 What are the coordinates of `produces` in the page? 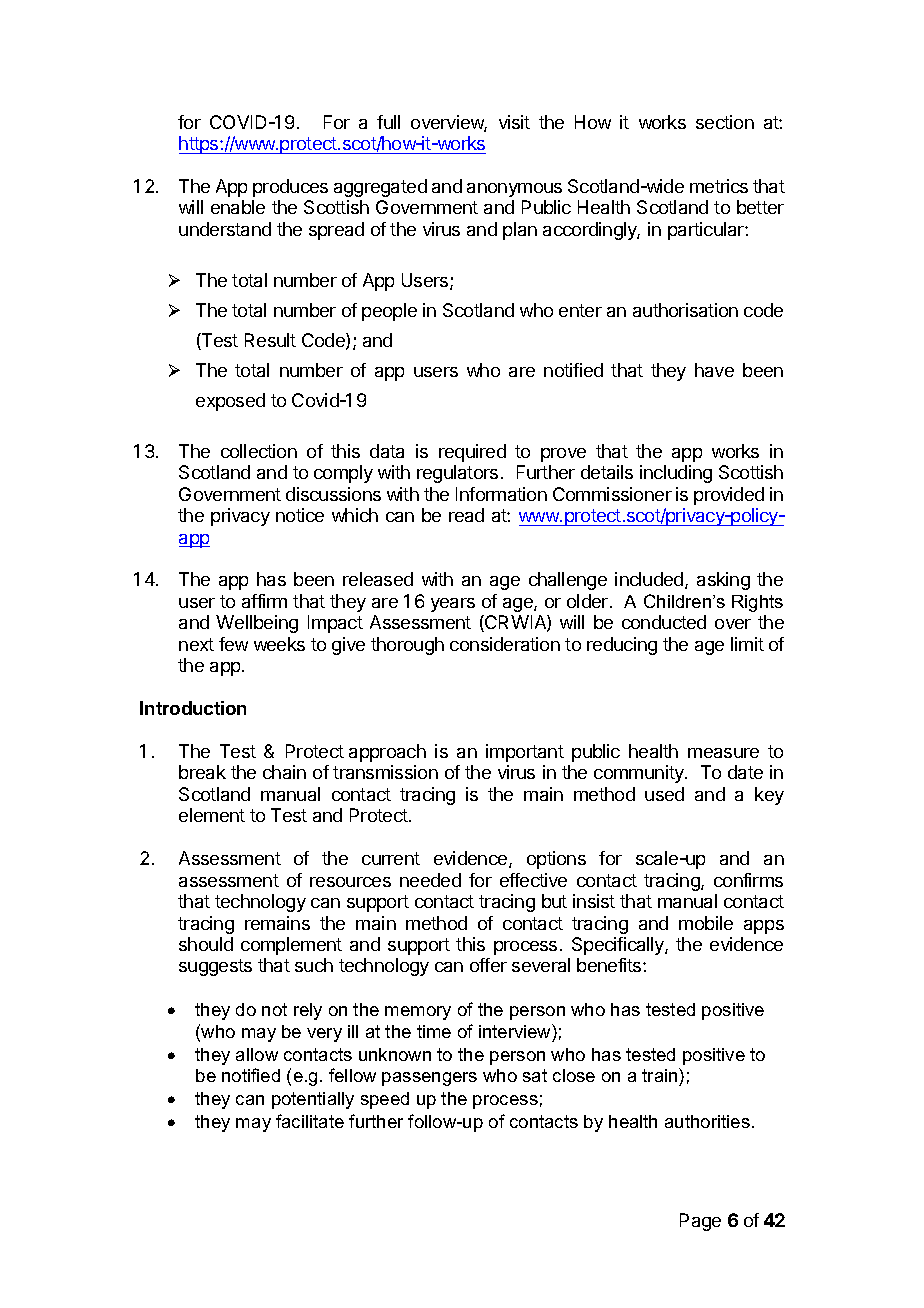 It's located at (290, 188).
